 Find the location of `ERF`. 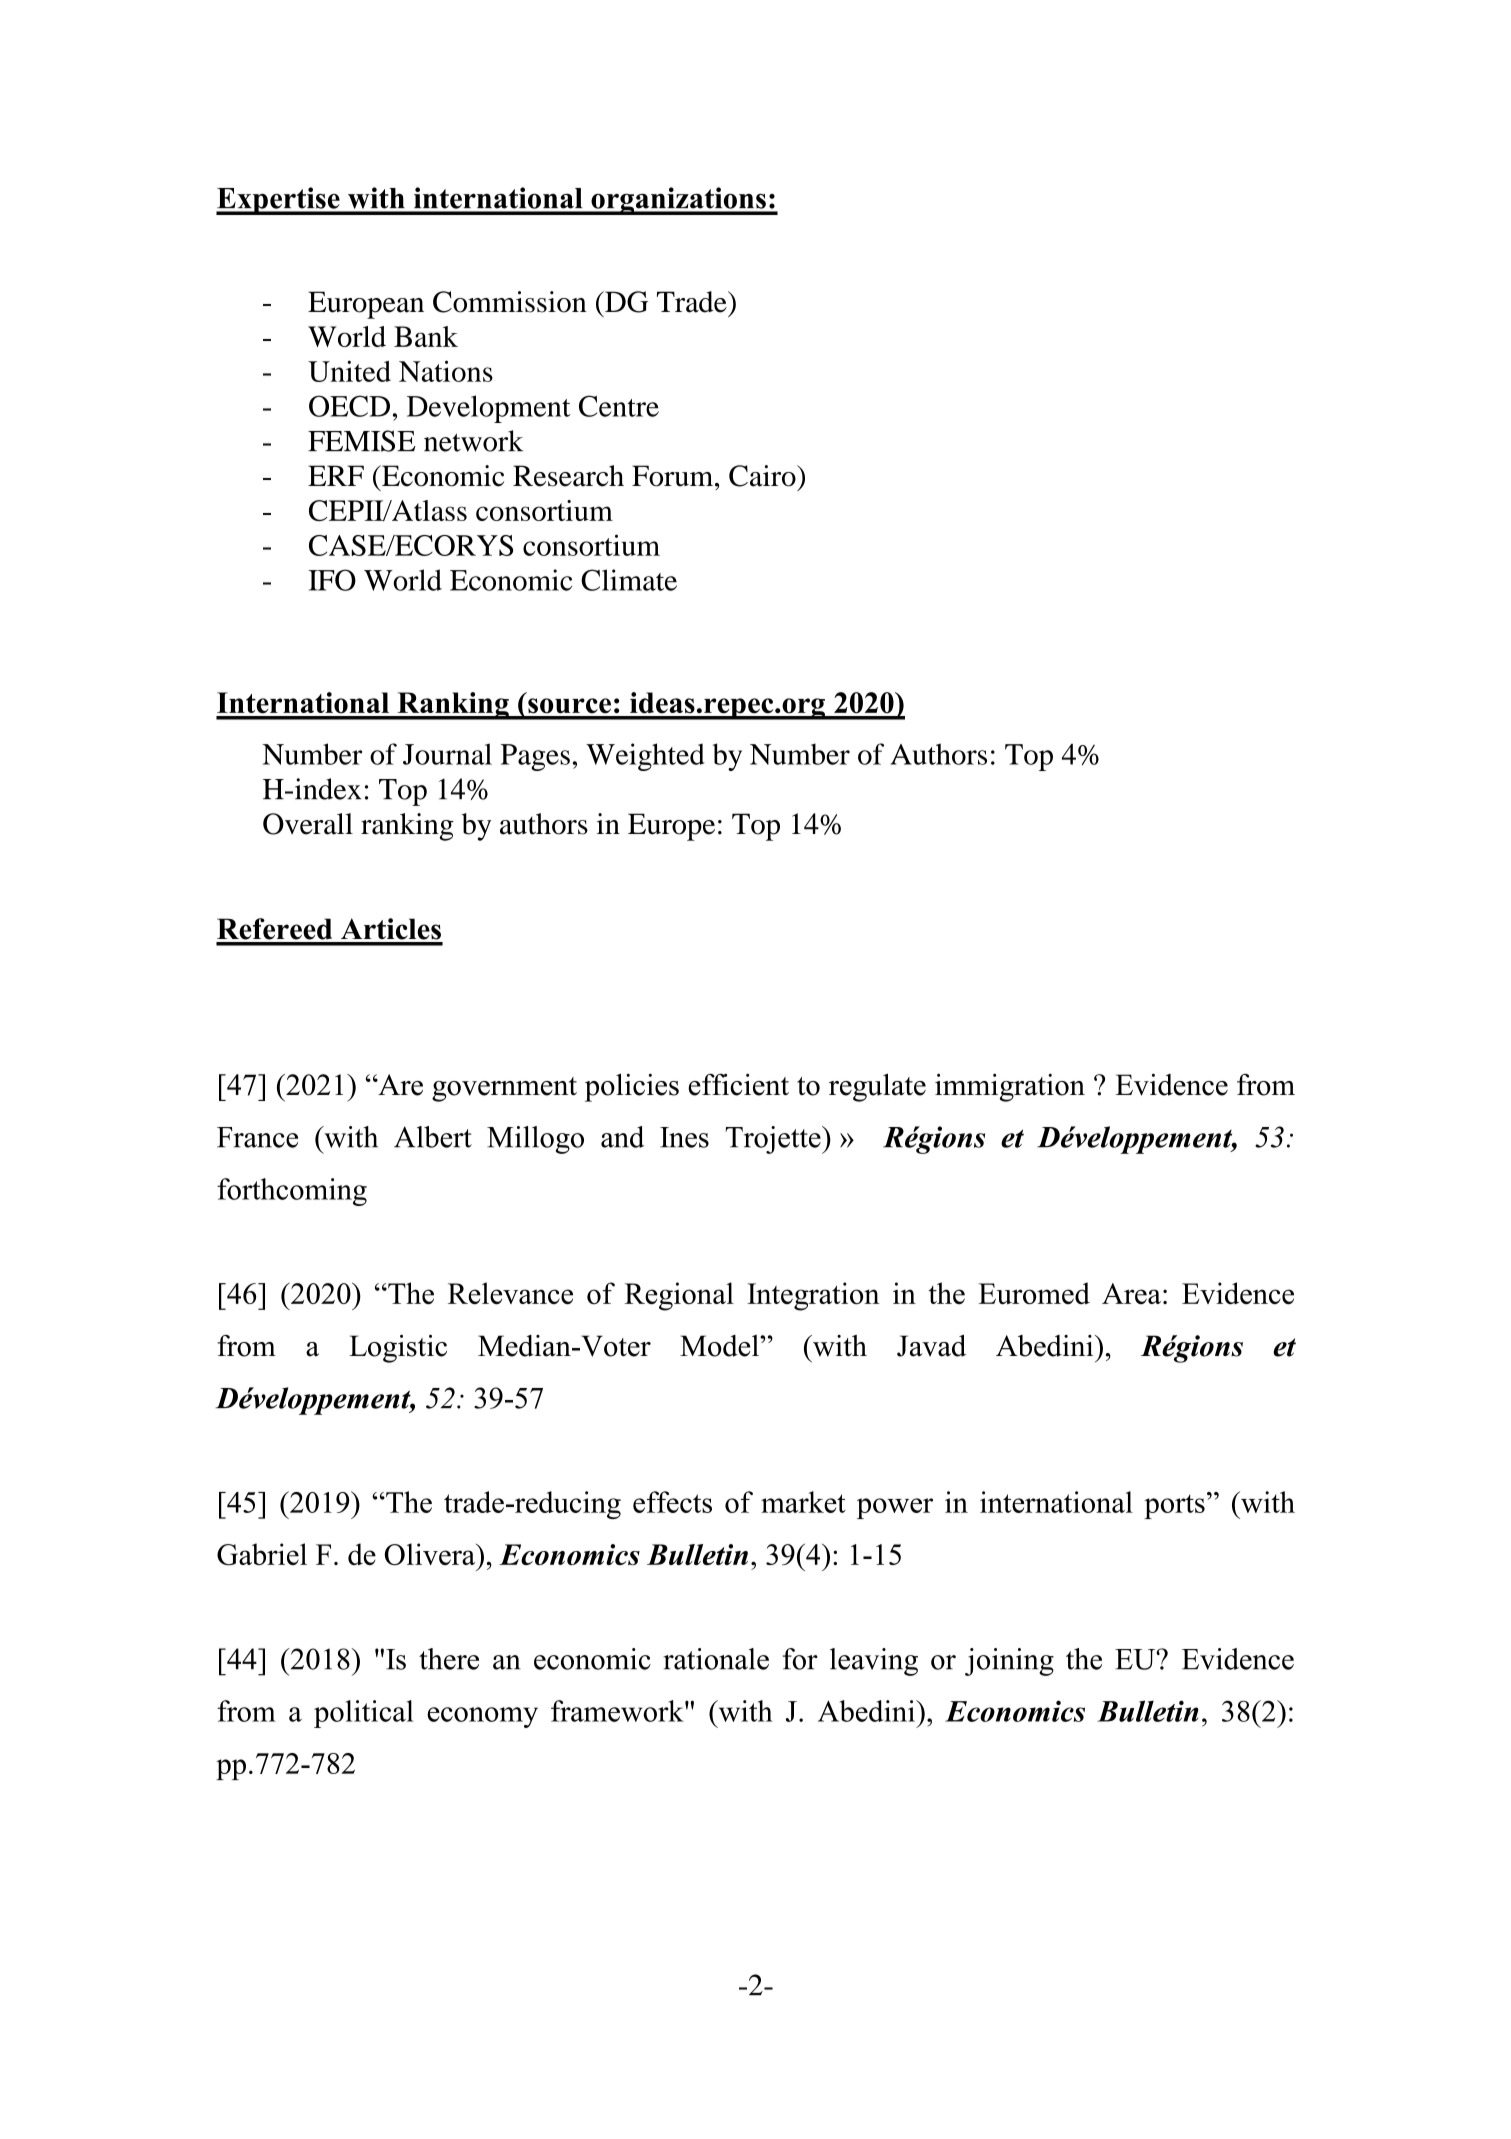

ERF is located at coordinates (336, 475).
